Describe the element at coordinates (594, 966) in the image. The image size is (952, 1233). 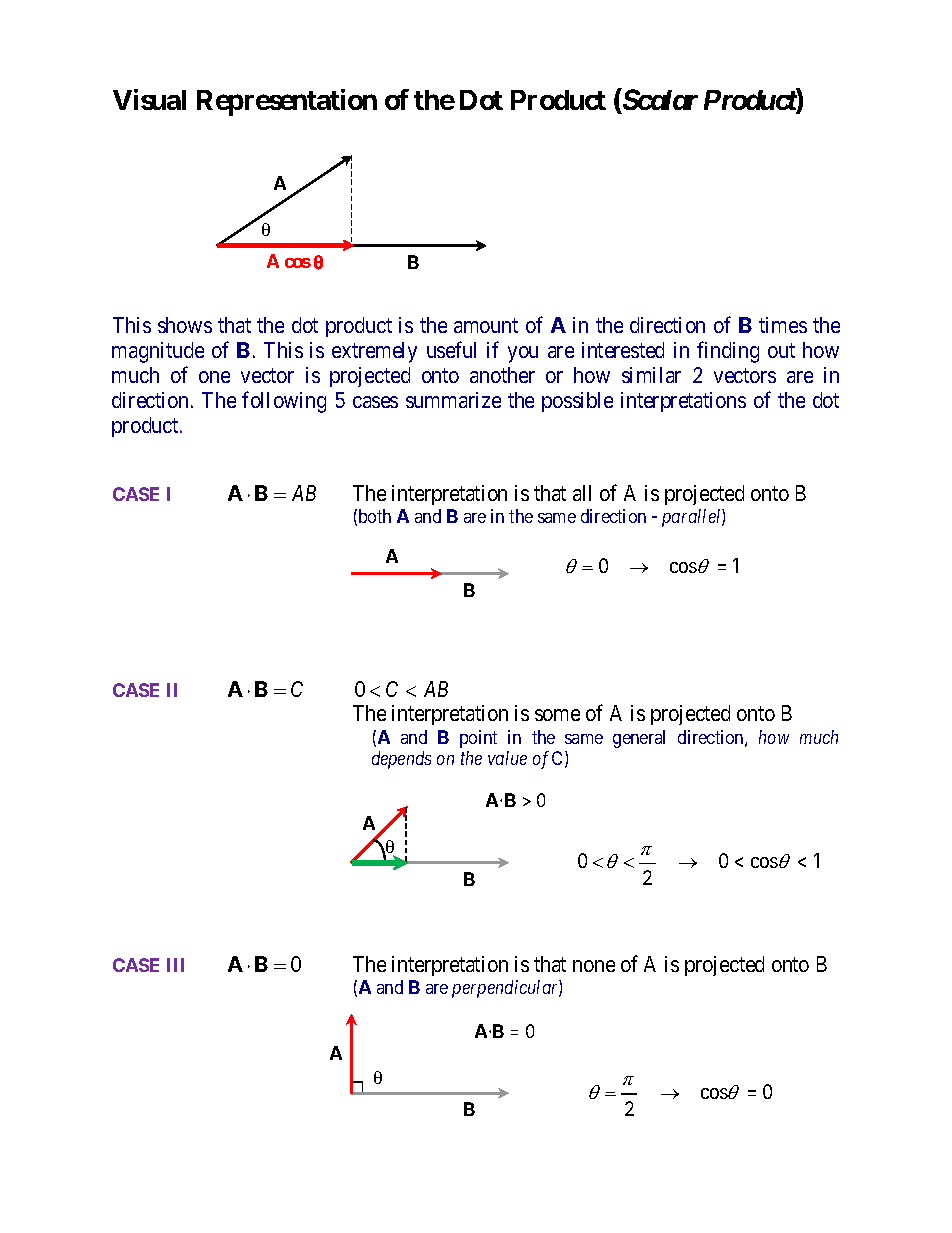
I see `none` at that location.
